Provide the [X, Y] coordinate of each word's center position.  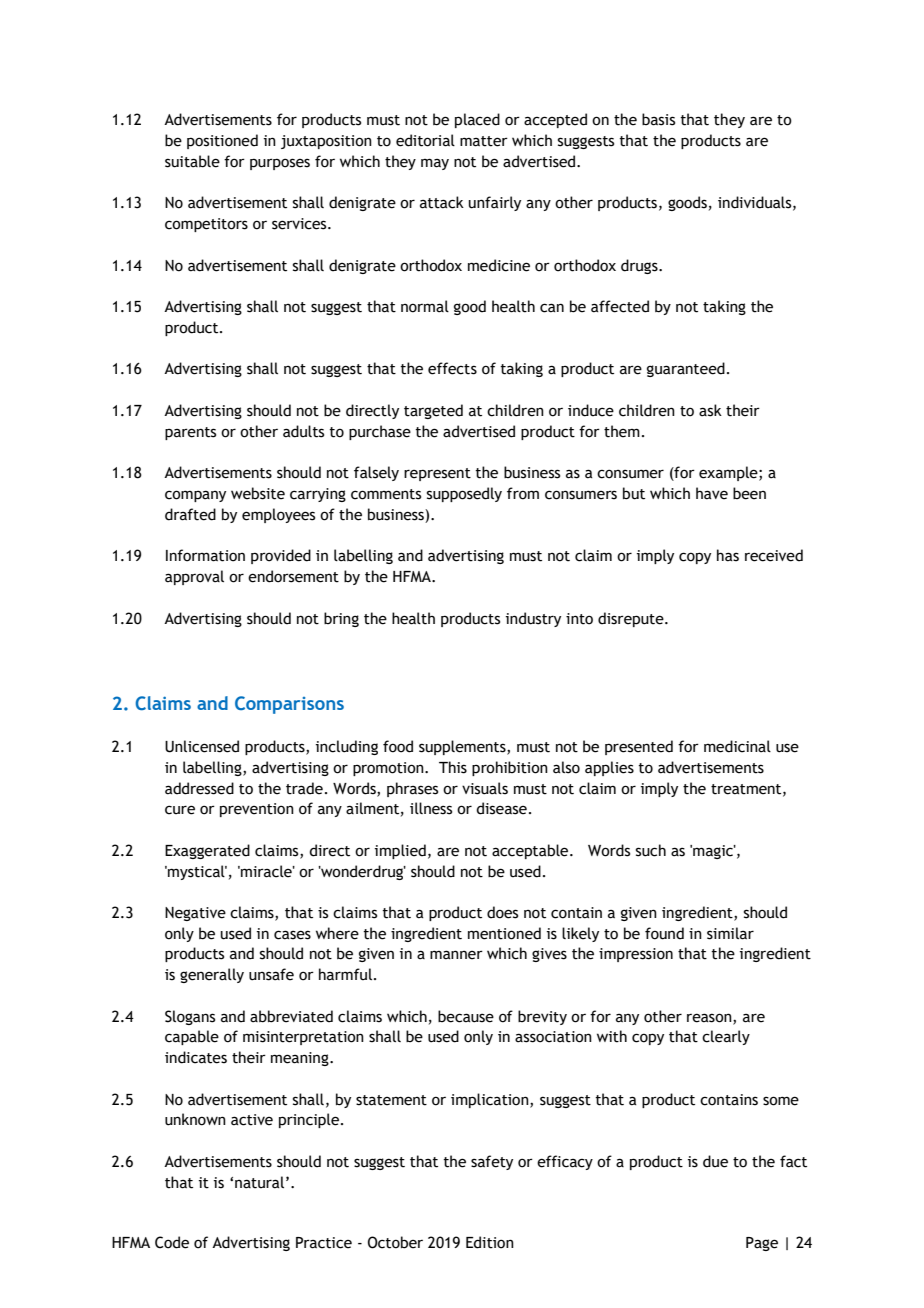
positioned [222, 141]
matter [484, 141]
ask [710, 410]
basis [658, 119]
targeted [433, 411]
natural [259, 1182]
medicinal [737, 746]
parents [190, 433]
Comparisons [289, 705]
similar [730, 933]
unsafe [271, 974]
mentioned [504, 933]
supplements [463, 747]
